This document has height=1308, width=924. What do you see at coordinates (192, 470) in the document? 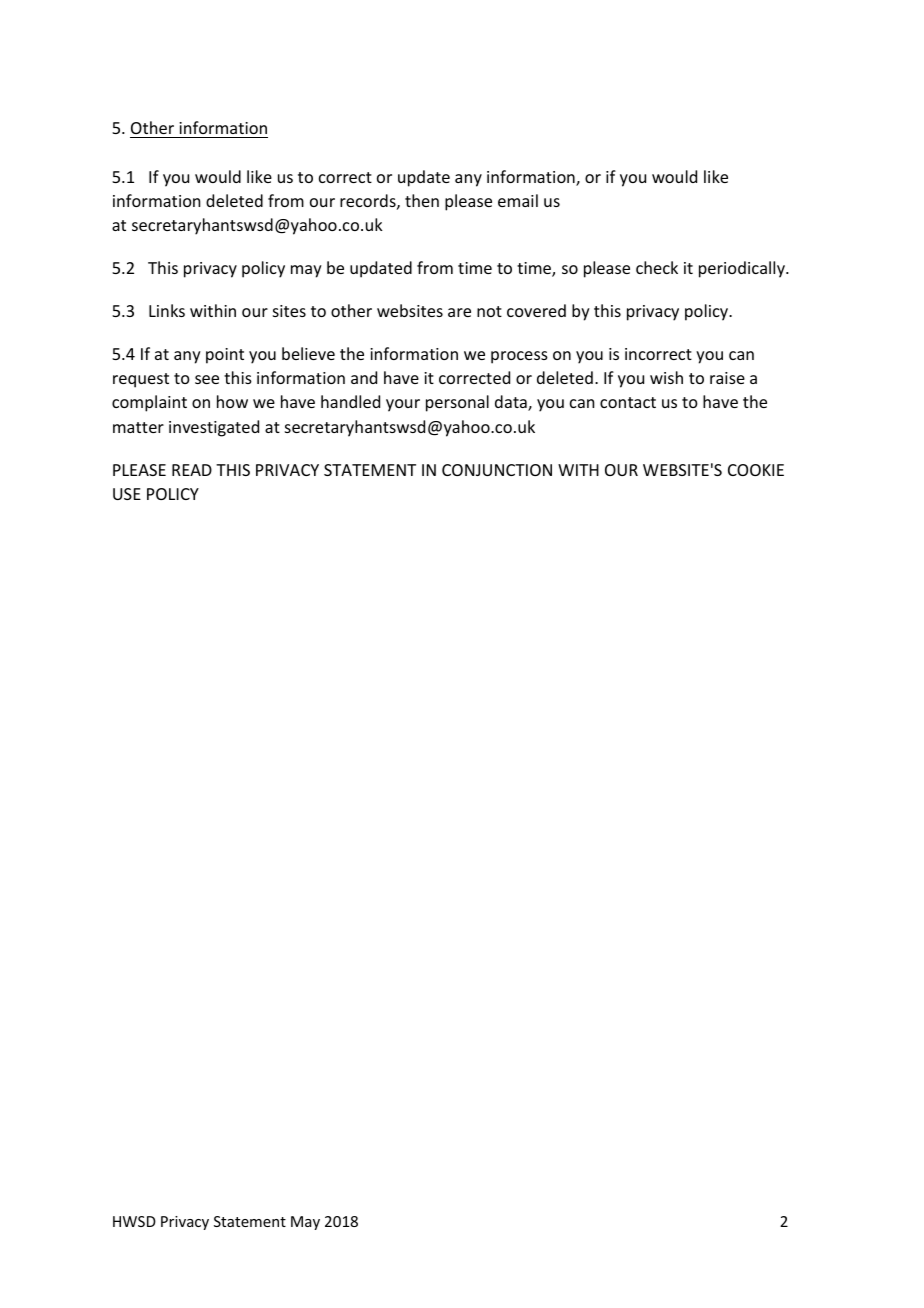
I see `READ` at bounding box center [192, 470].
